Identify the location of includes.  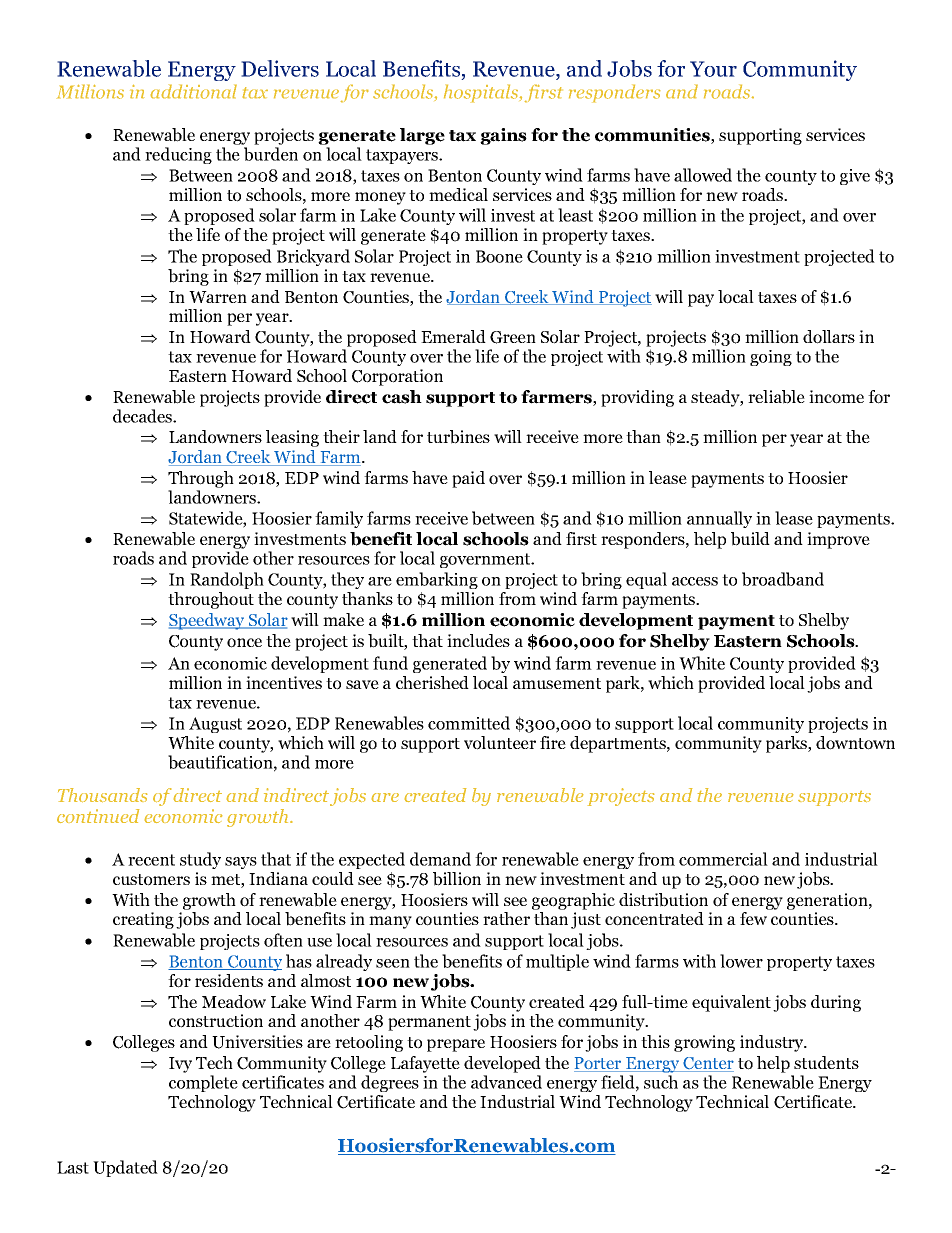
(478, 640).
